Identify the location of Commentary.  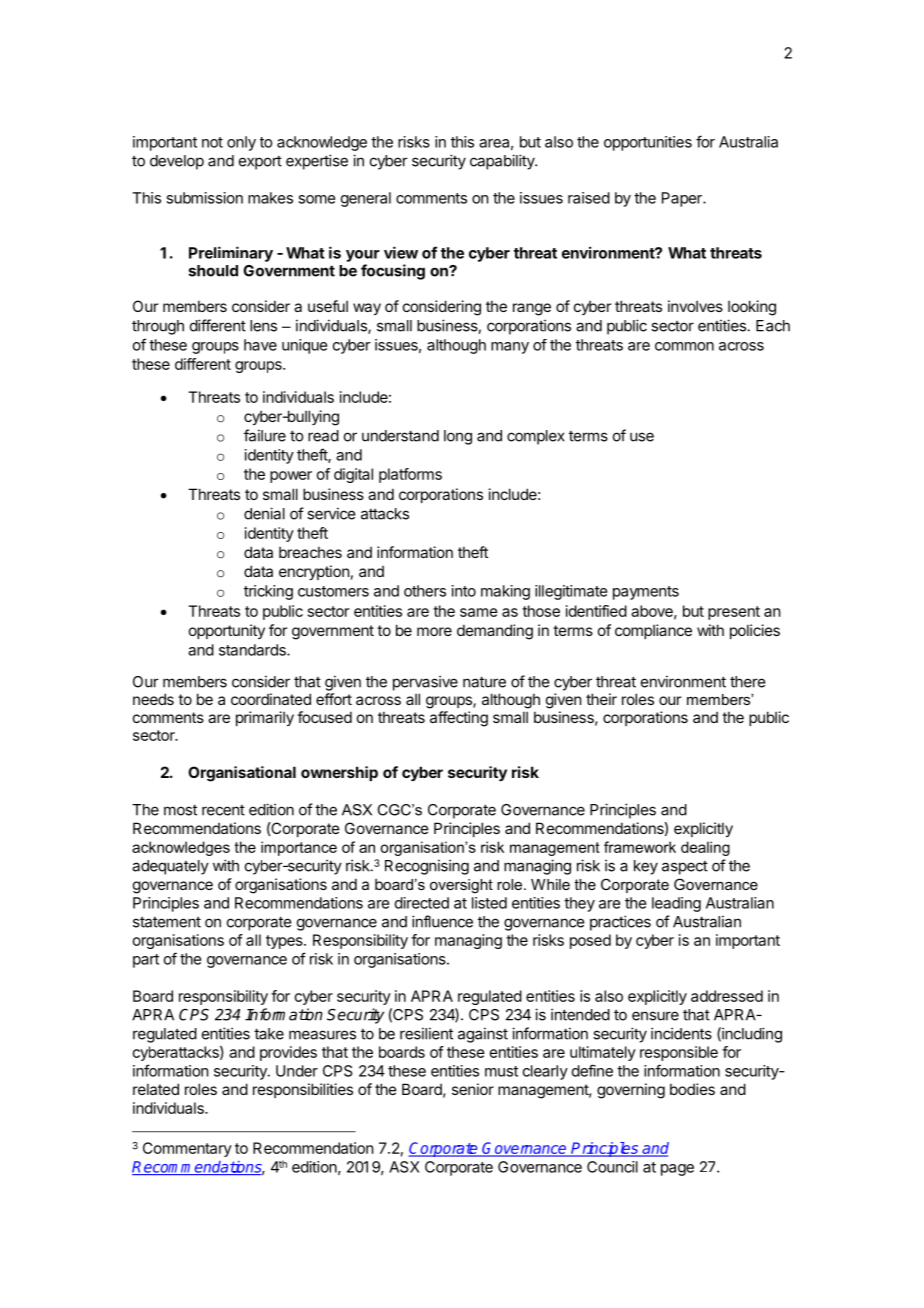
(187, 1149).
